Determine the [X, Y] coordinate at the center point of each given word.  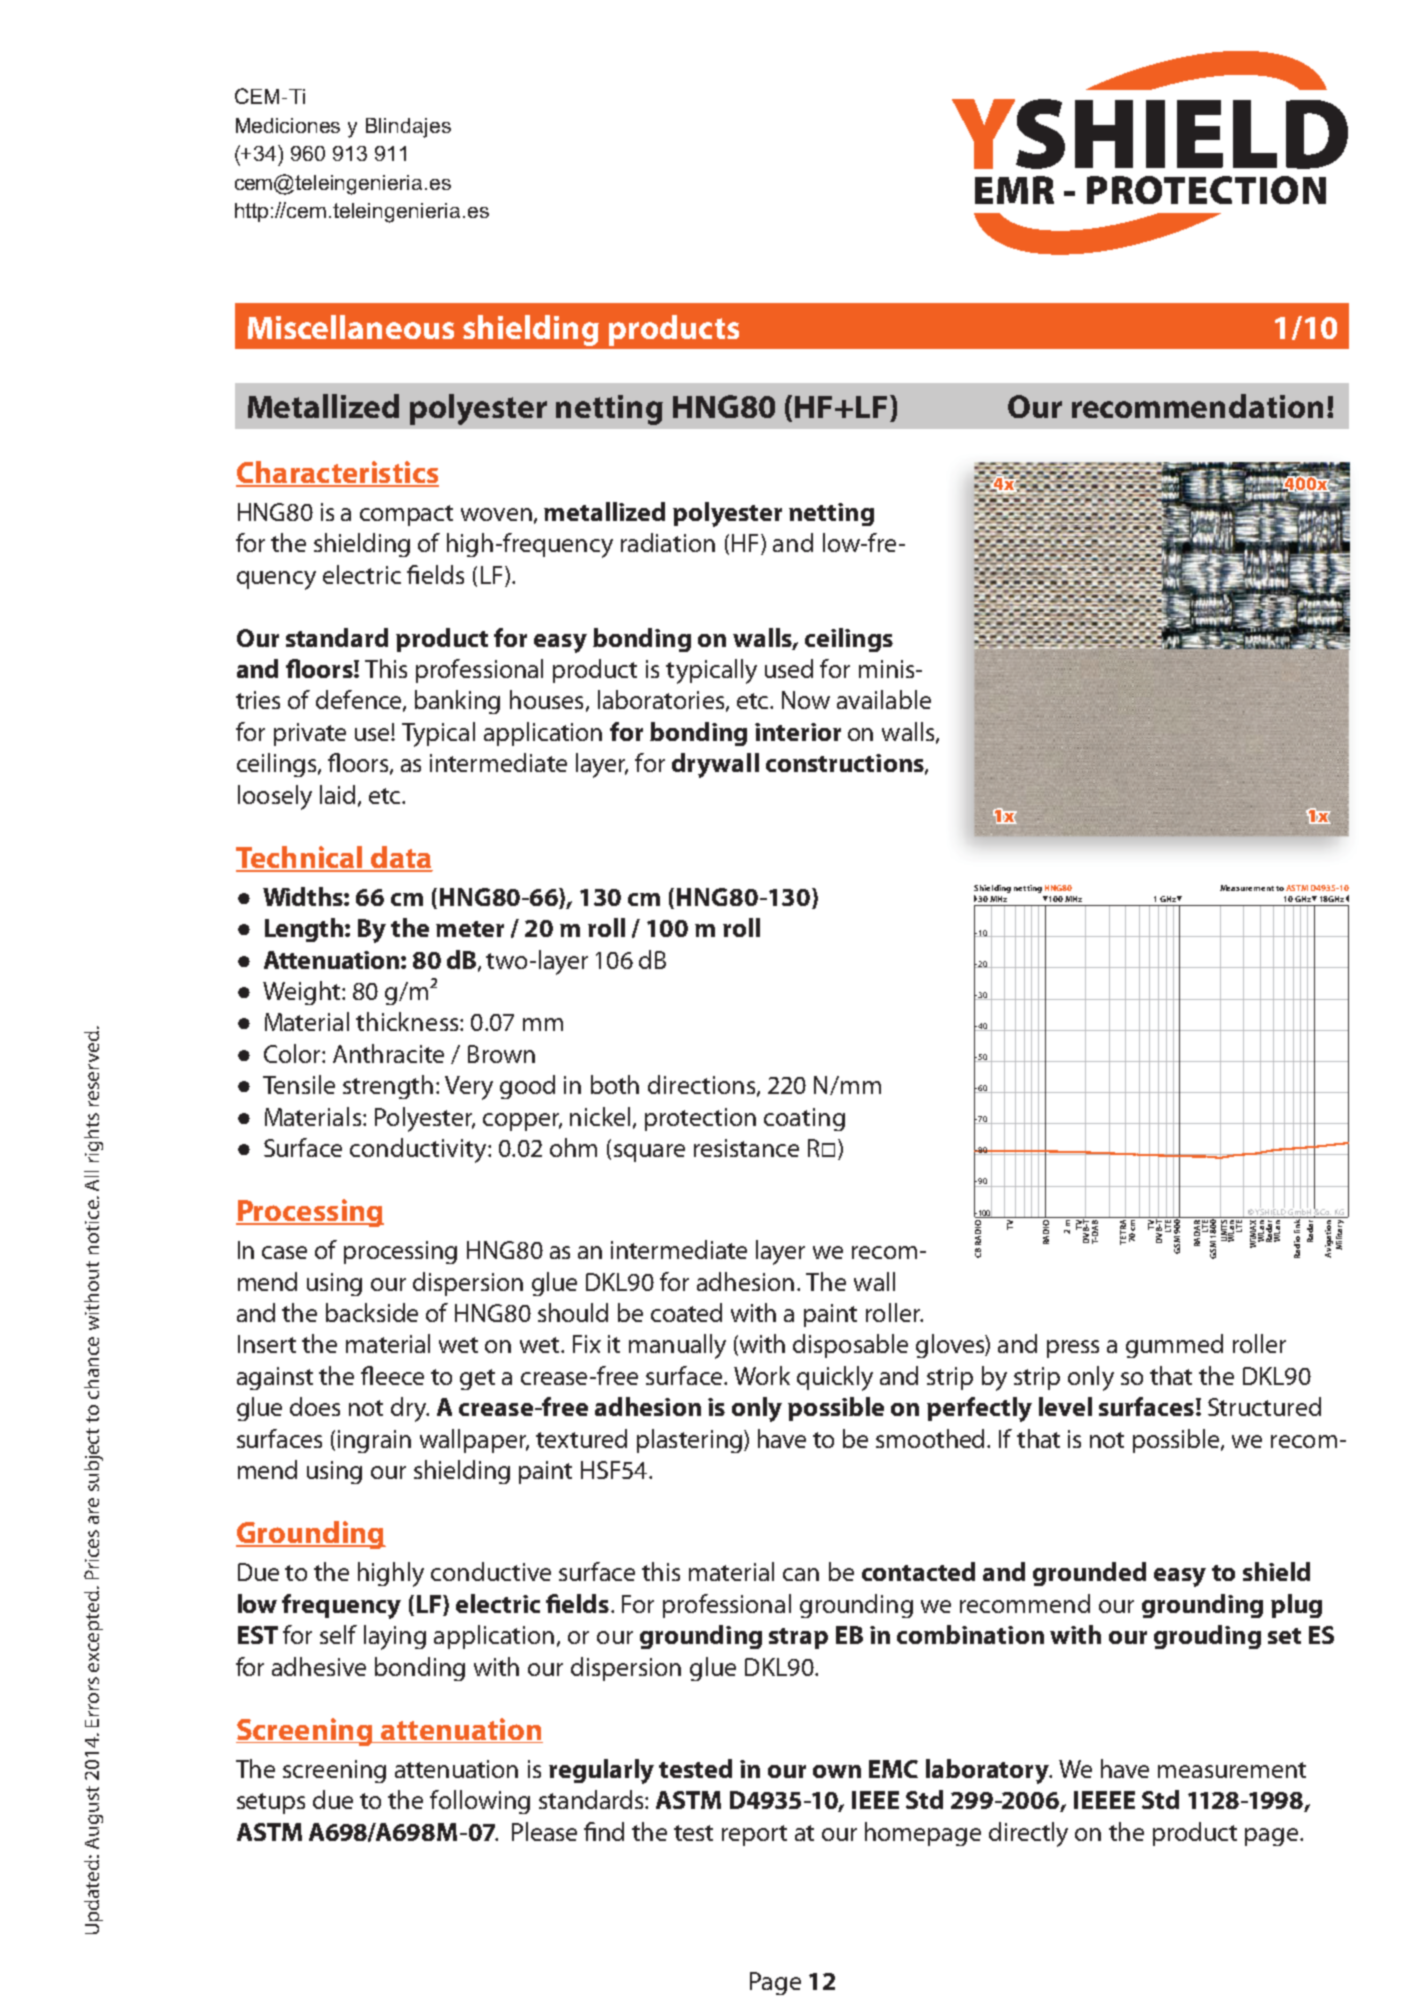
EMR [1014, 190]
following [480, 1802]
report [754, 1835]
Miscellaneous [351, 327]
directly [1028, 1834]
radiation [668, 542]
